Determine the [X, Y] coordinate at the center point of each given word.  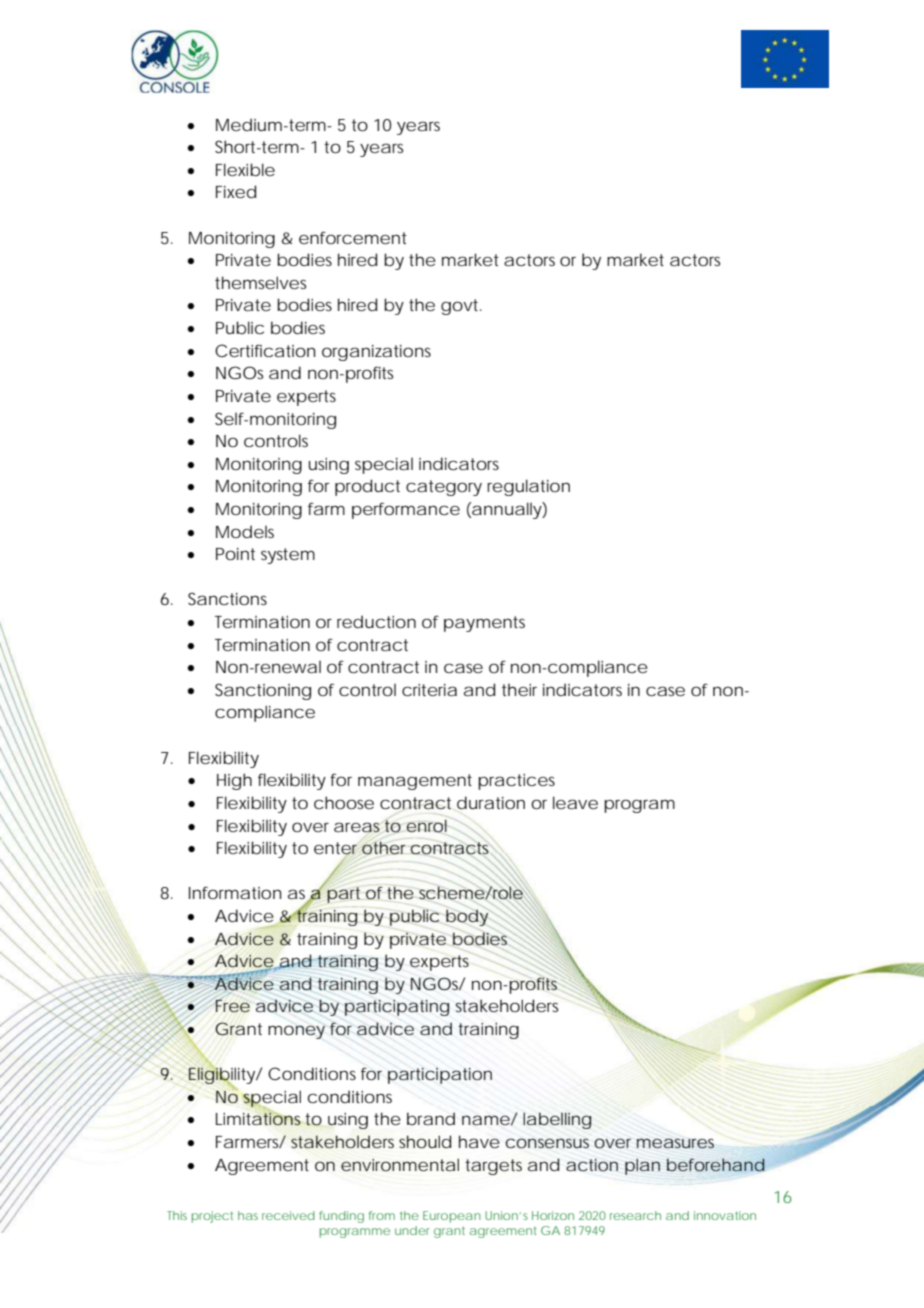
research [635, 1215]
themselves [260, 282]
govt [461, 307]
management [415, 782]
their [519, 690]
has [248, 1215]
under [412, 1230]
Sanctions [227, 598]
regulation [528, 487]
